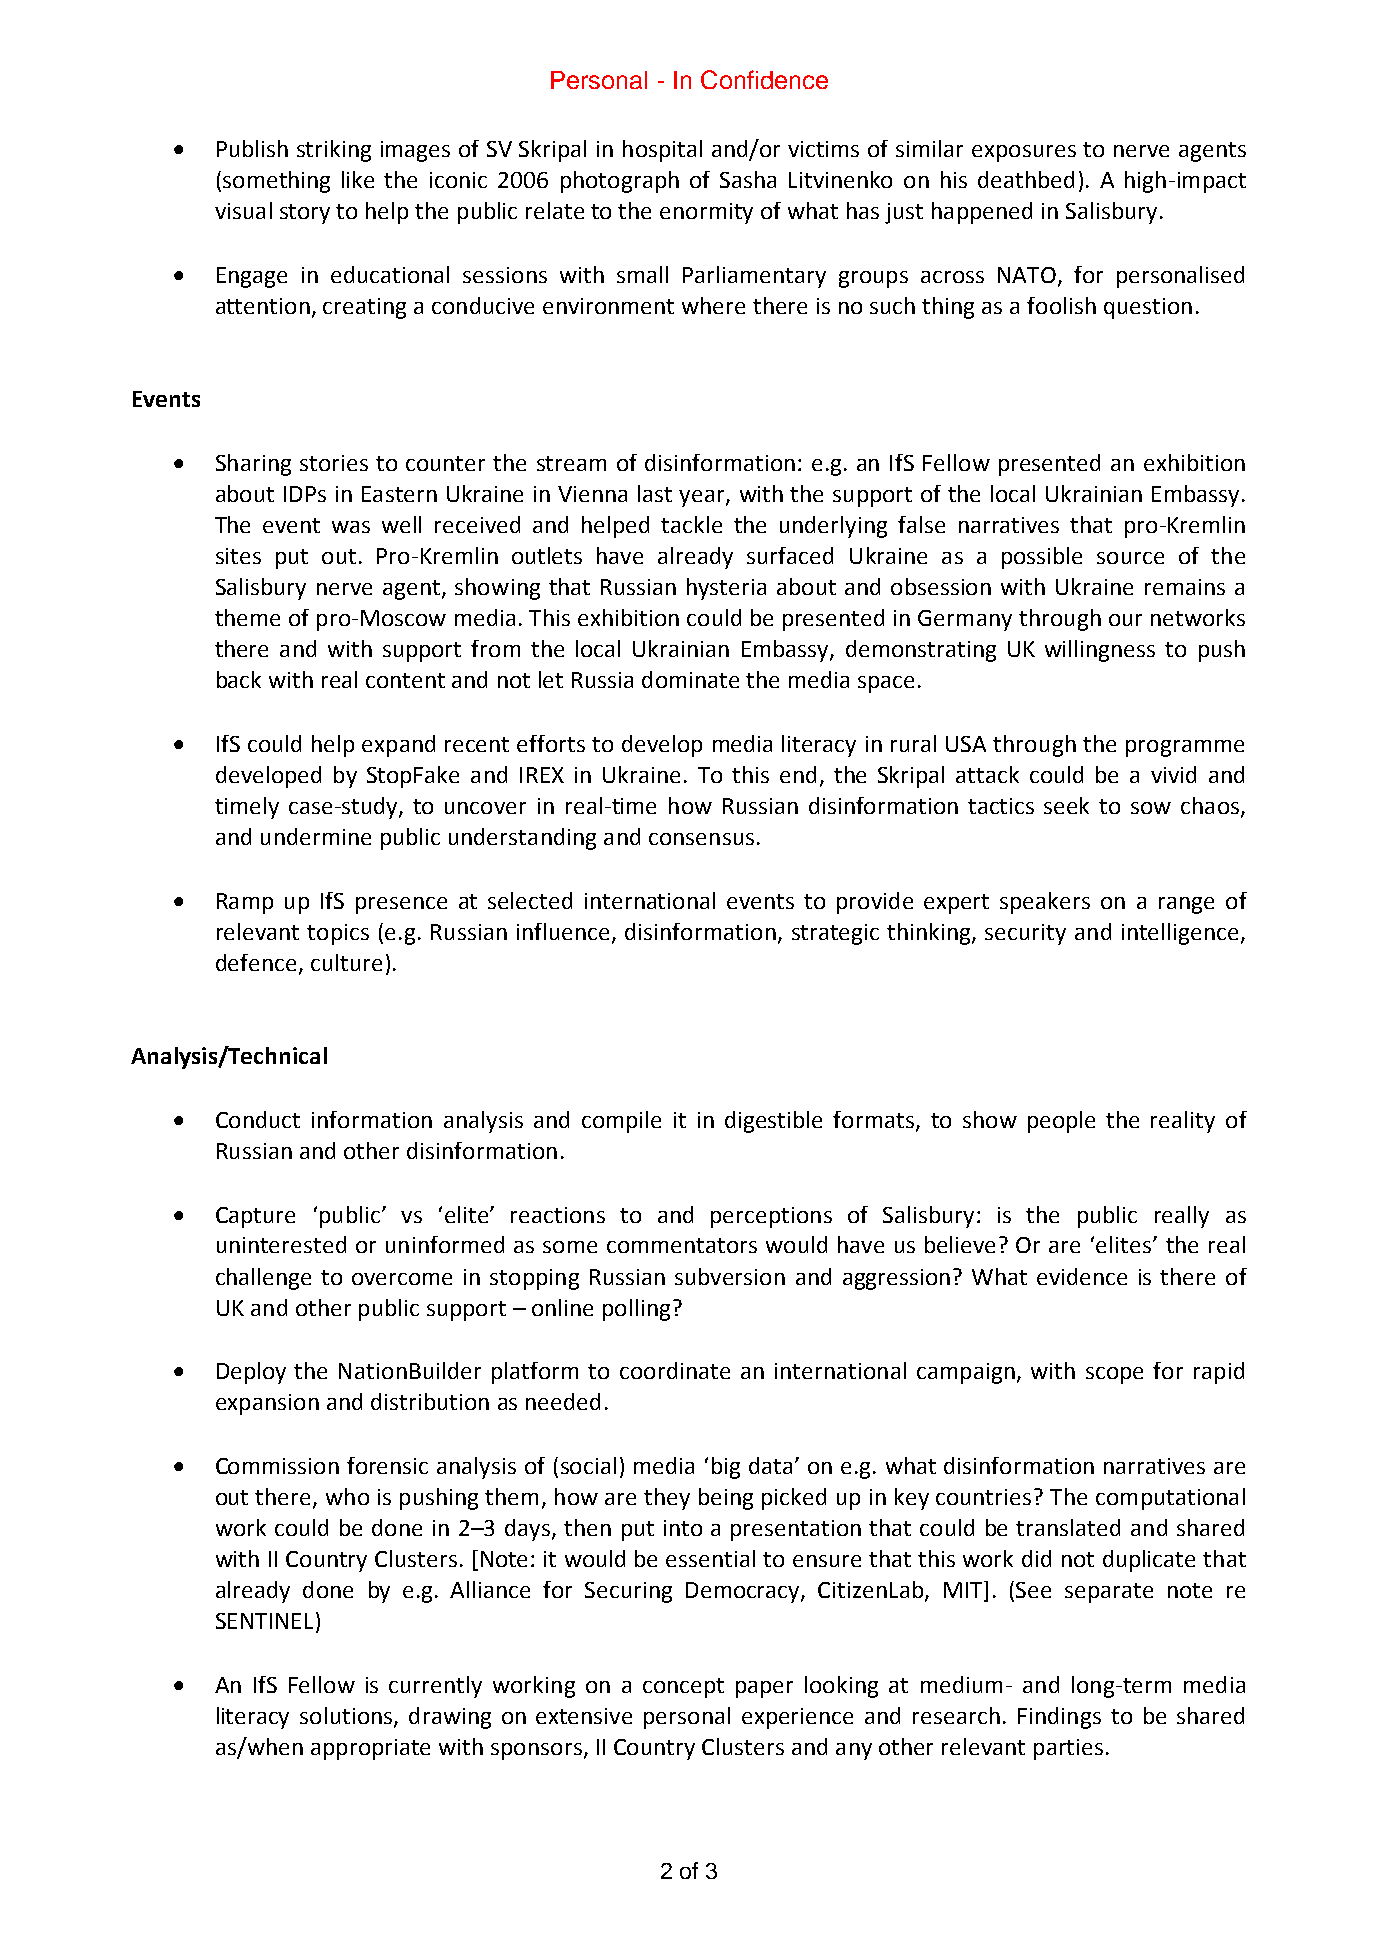  What do you see at coordinates (347, 1717) in the screenshot?
I see `solutions` at bounding box center [347, 1717].
